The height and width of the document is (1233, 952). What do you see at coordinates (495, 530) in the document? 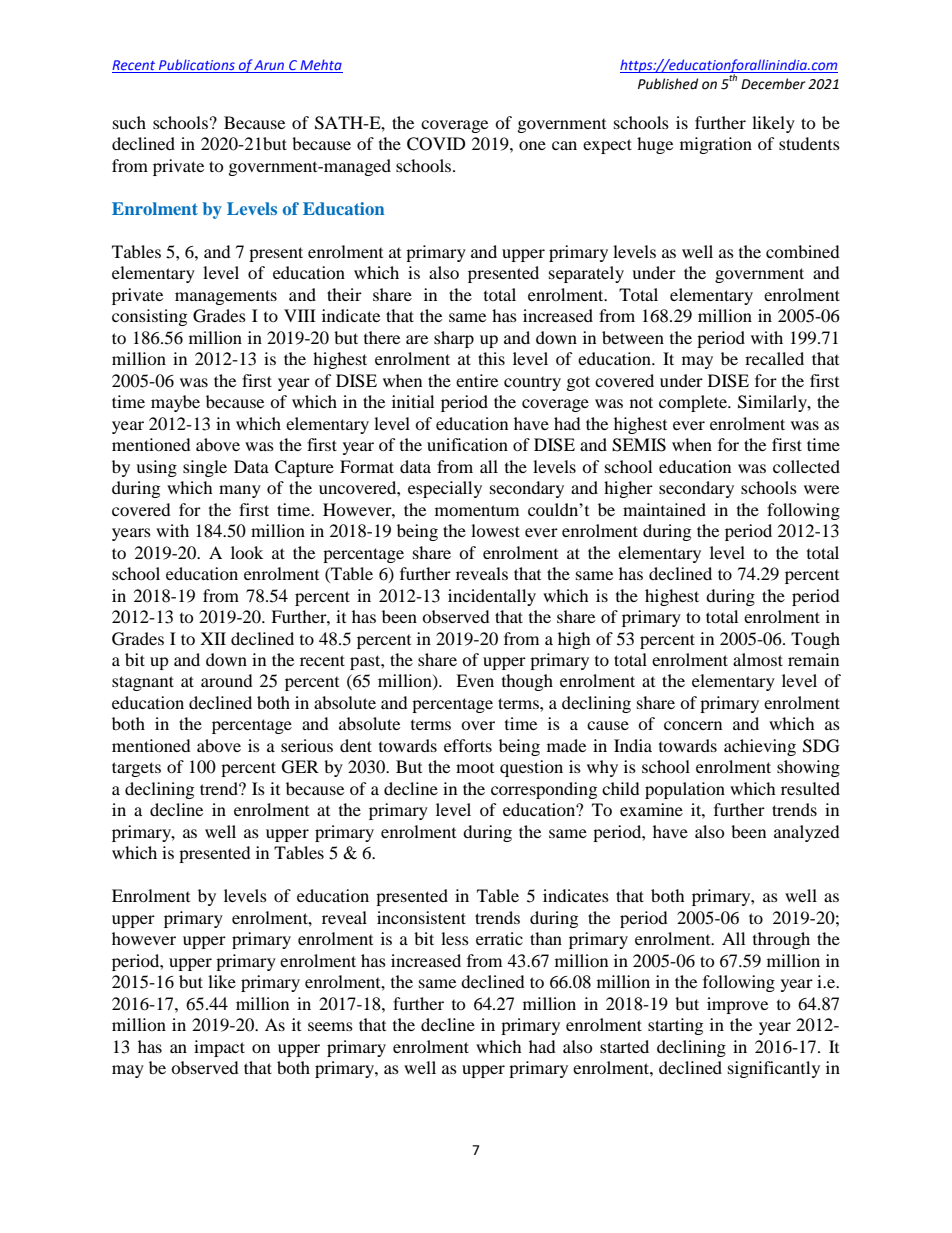
I see `lowest` at bounding box center [495, 530].
